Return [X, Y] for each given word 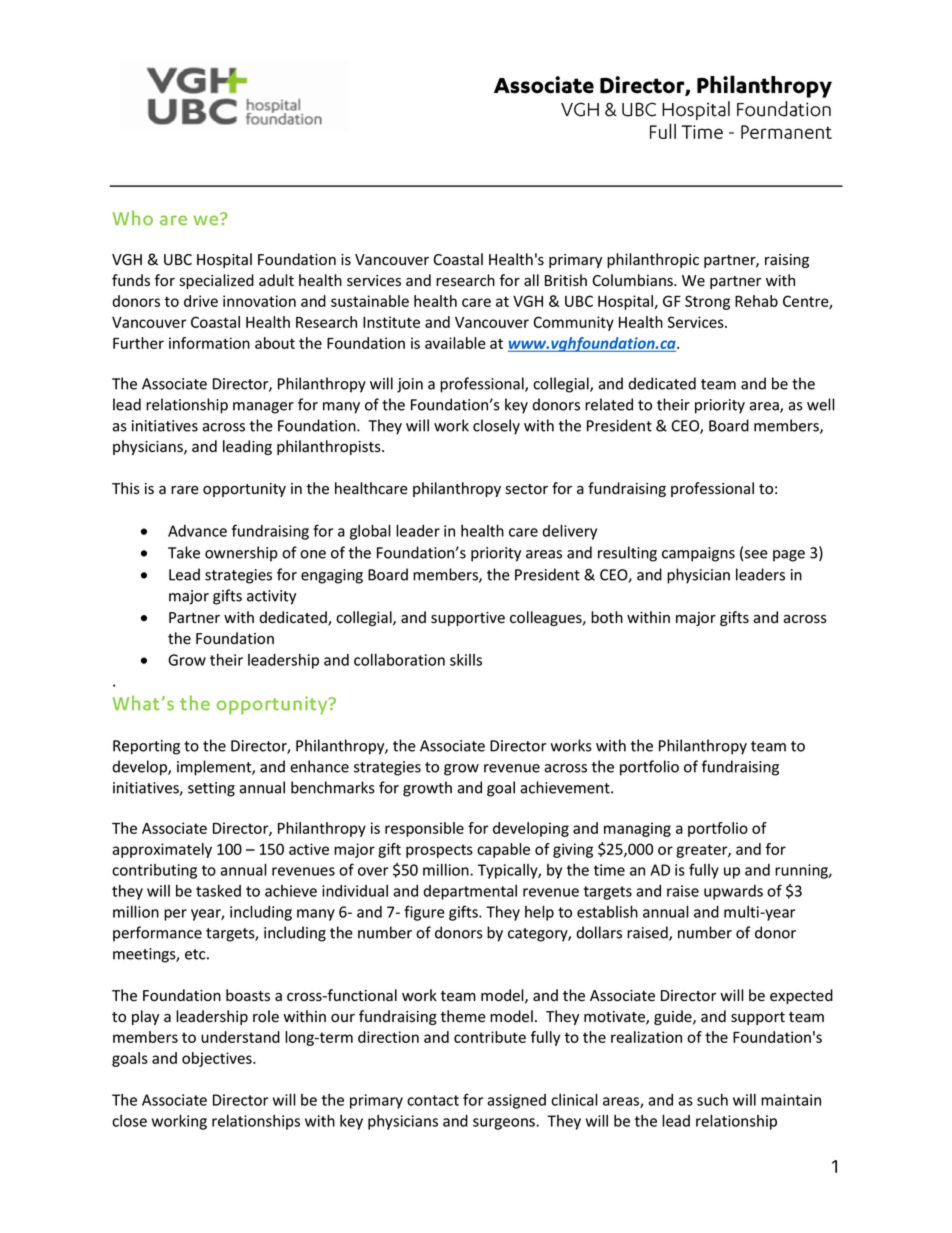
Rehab [756, 301]
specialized [216, 281]
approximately [162, 850]
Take [184, 552]
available [455, 343]
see [756, 554]
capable [503, 850]
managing [637, 829]
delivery [569, 532]
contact [433, 1100]
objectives [218, 1059]
